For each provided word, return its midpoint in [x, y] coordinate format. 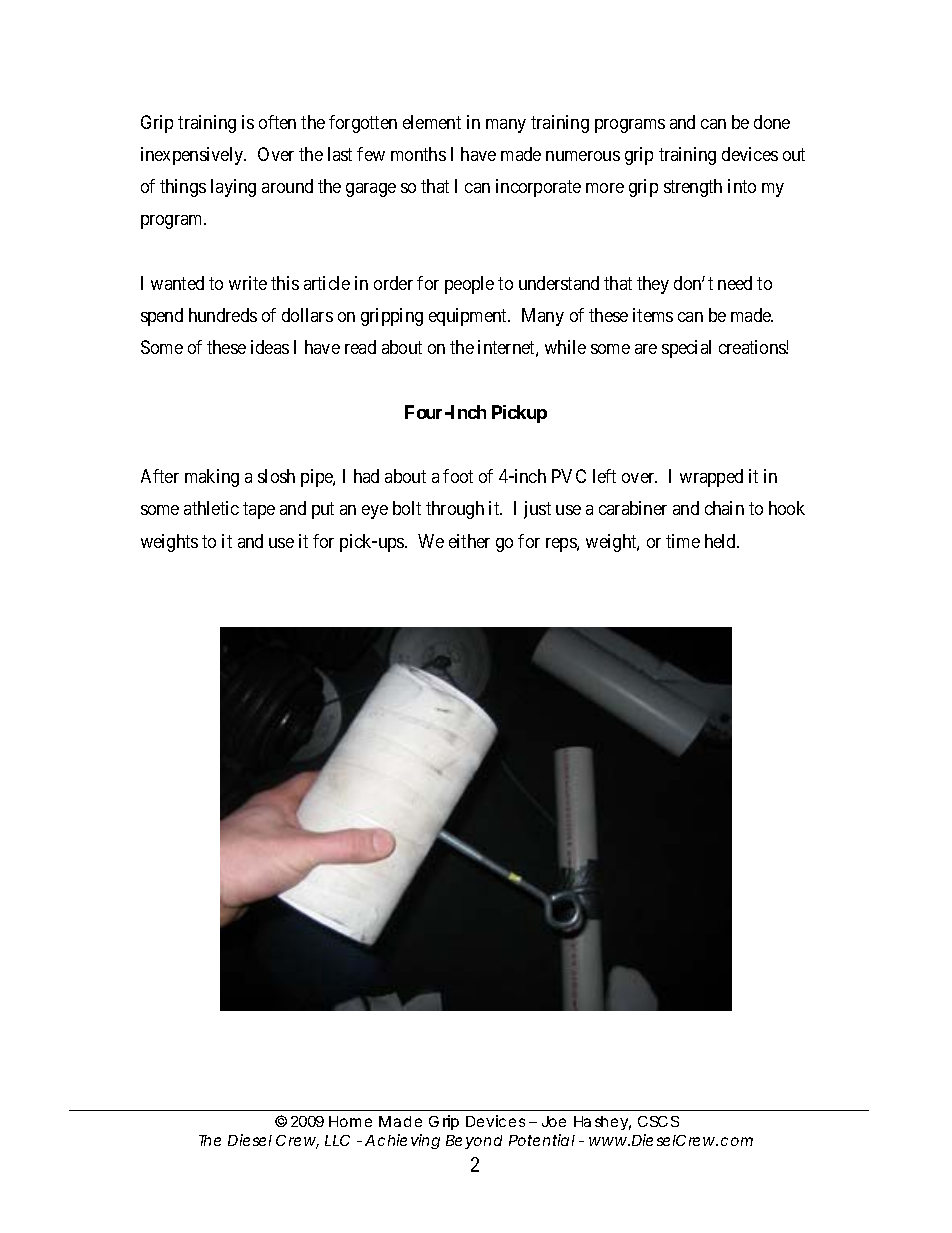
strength [693, 188]
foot [458, 476]
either [469, 541]
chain [724, 508]
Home [350, 1121]
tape [259, 511]
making [212, 478]
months [418, 154]
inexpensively [193, 156]
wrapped [711, 478]
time [683, 541]
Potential [542, 1140]
